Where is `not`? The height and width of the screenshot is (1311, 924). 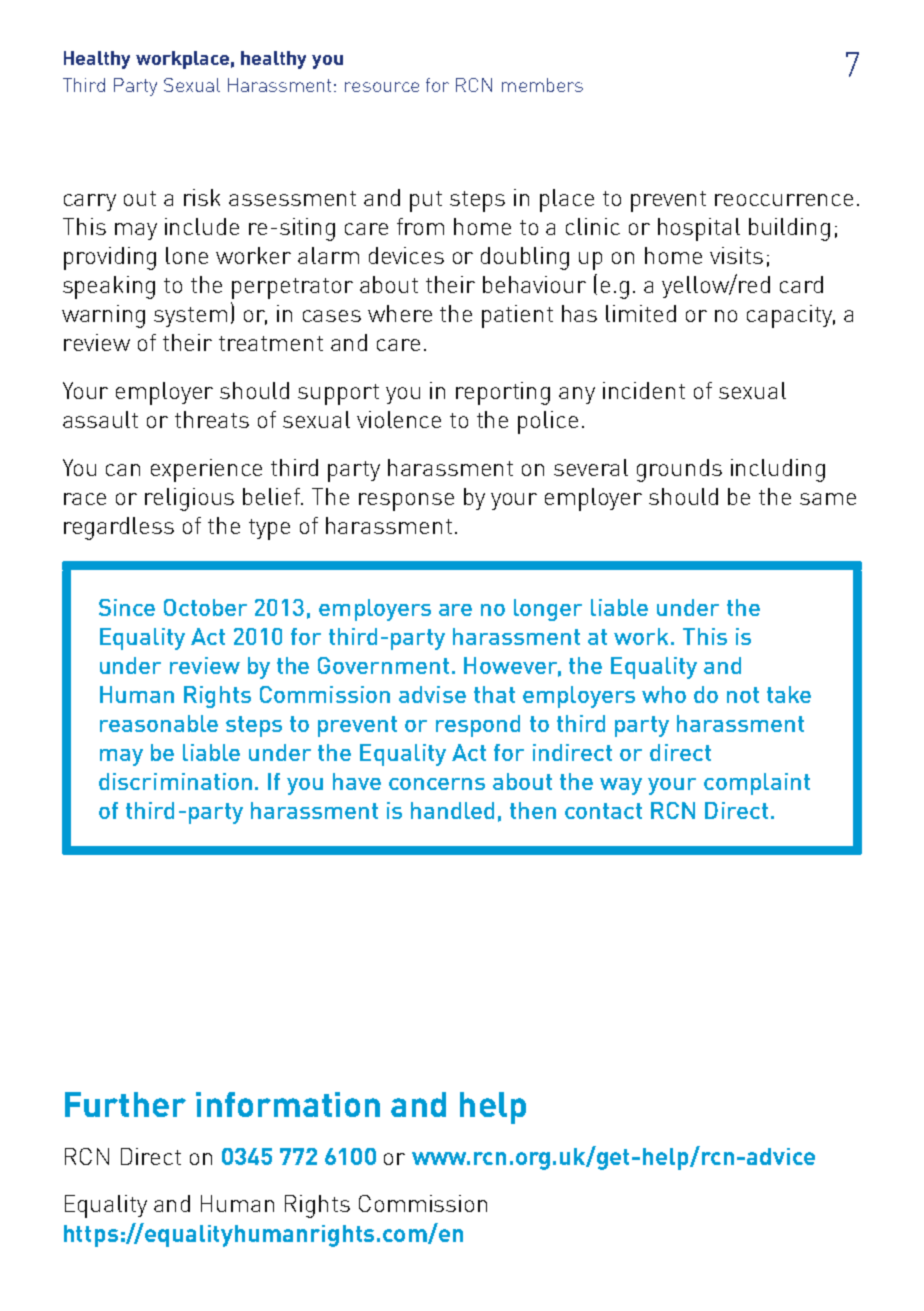
not is located at coordinates (743, 695).
